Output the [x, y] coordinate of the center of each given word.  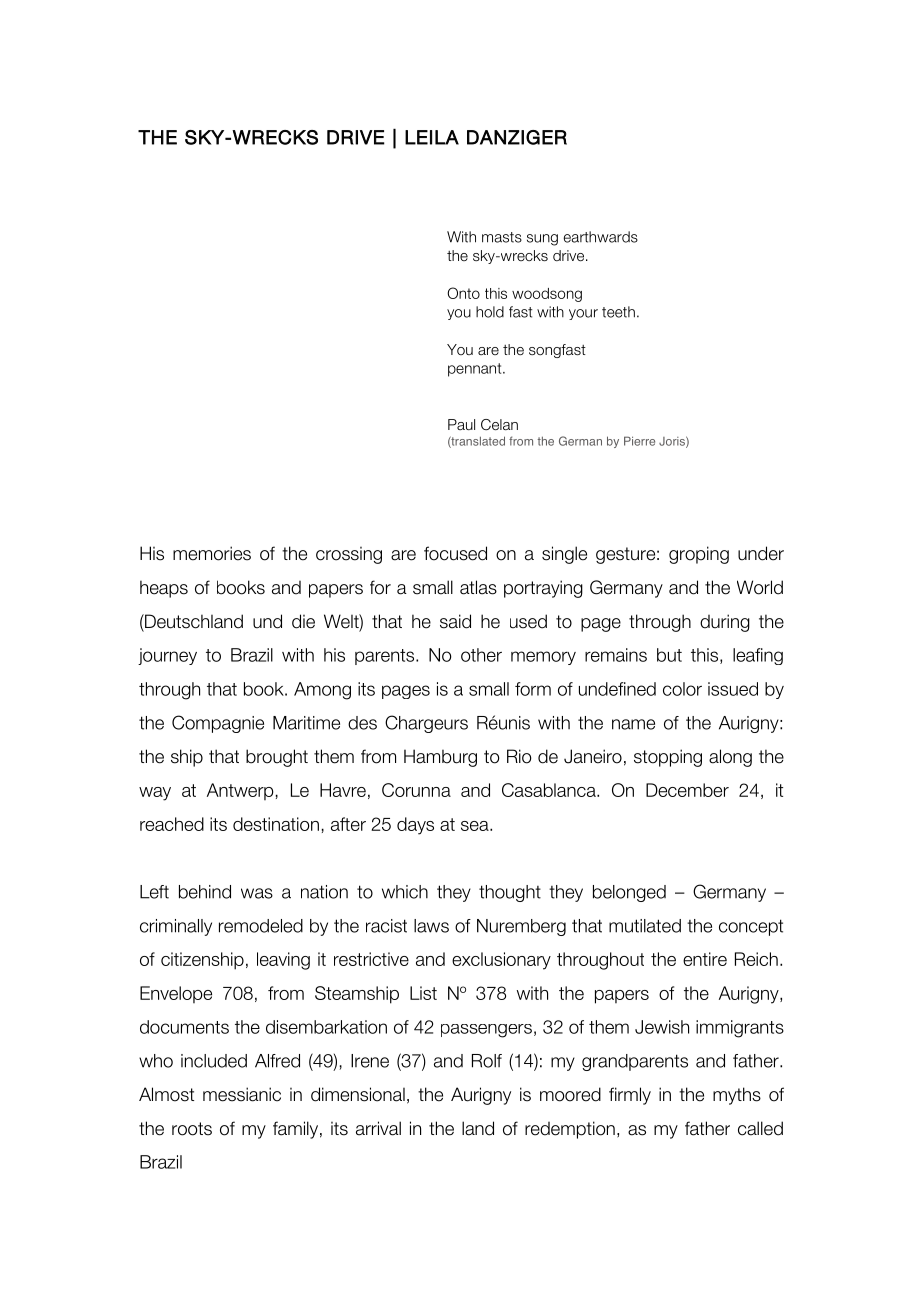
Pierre [639, 441]
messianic [242, 1094]
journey [167, 656]
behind [205, 892]
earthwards [600, 237]
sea [476, 826]
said [455, 621]
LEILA [432, 137]
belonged [629, 893]
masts [502, 237]
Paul [461, 424]
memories [212, 553]
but [669, 655]
